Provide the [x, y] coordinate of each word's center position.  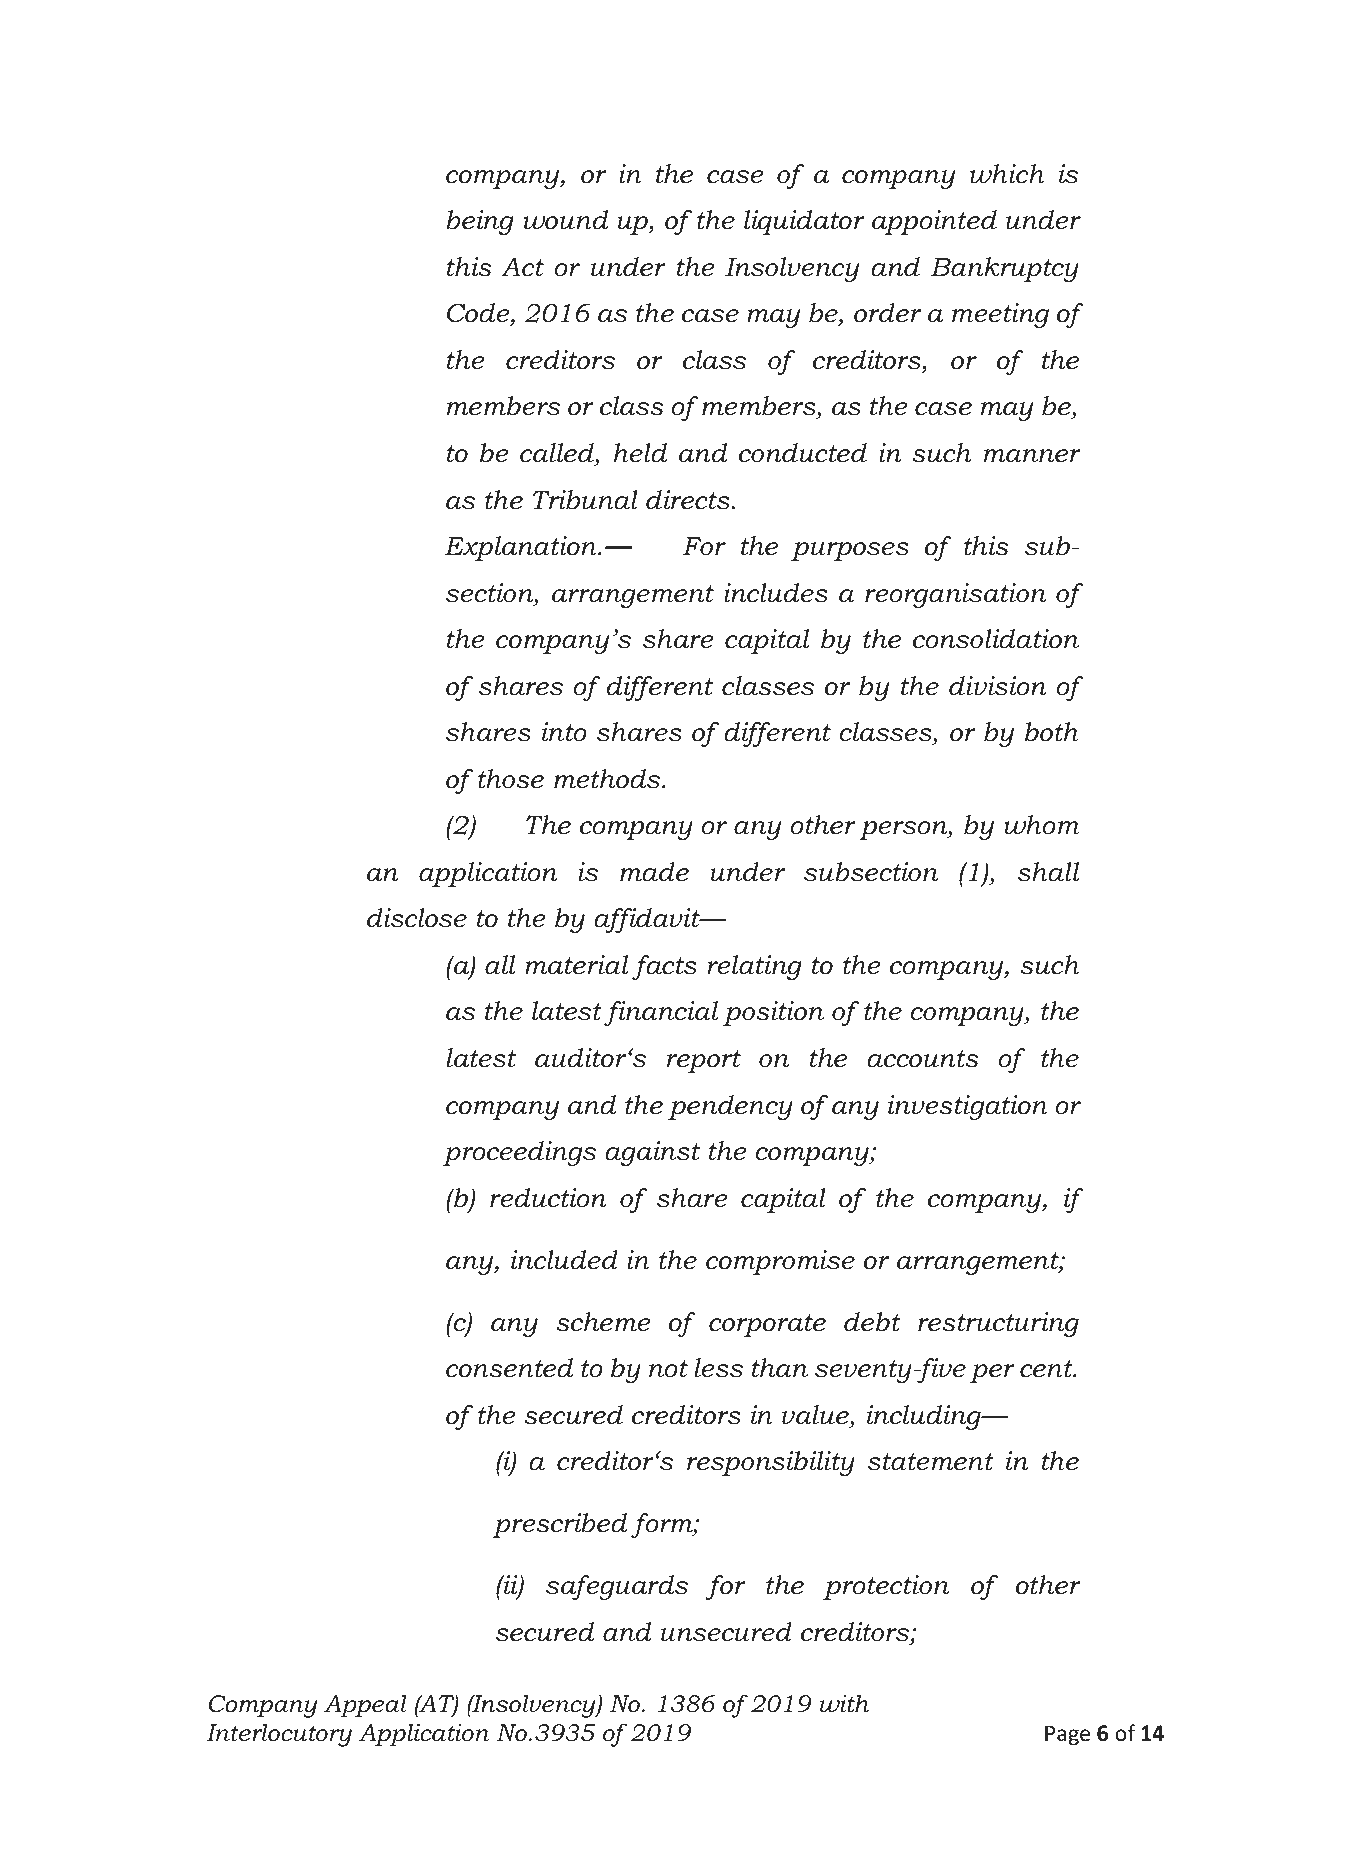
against [652, 1153]
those [511, 779]
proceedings [519, 1153]
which [1007, 174]
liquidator [804, 222]
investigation [968, 1107]
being [480, 222]
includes [776, 593]
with [844, 1703]
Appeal [365, 1706]
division [997, 686]
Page [1067, 1735]
